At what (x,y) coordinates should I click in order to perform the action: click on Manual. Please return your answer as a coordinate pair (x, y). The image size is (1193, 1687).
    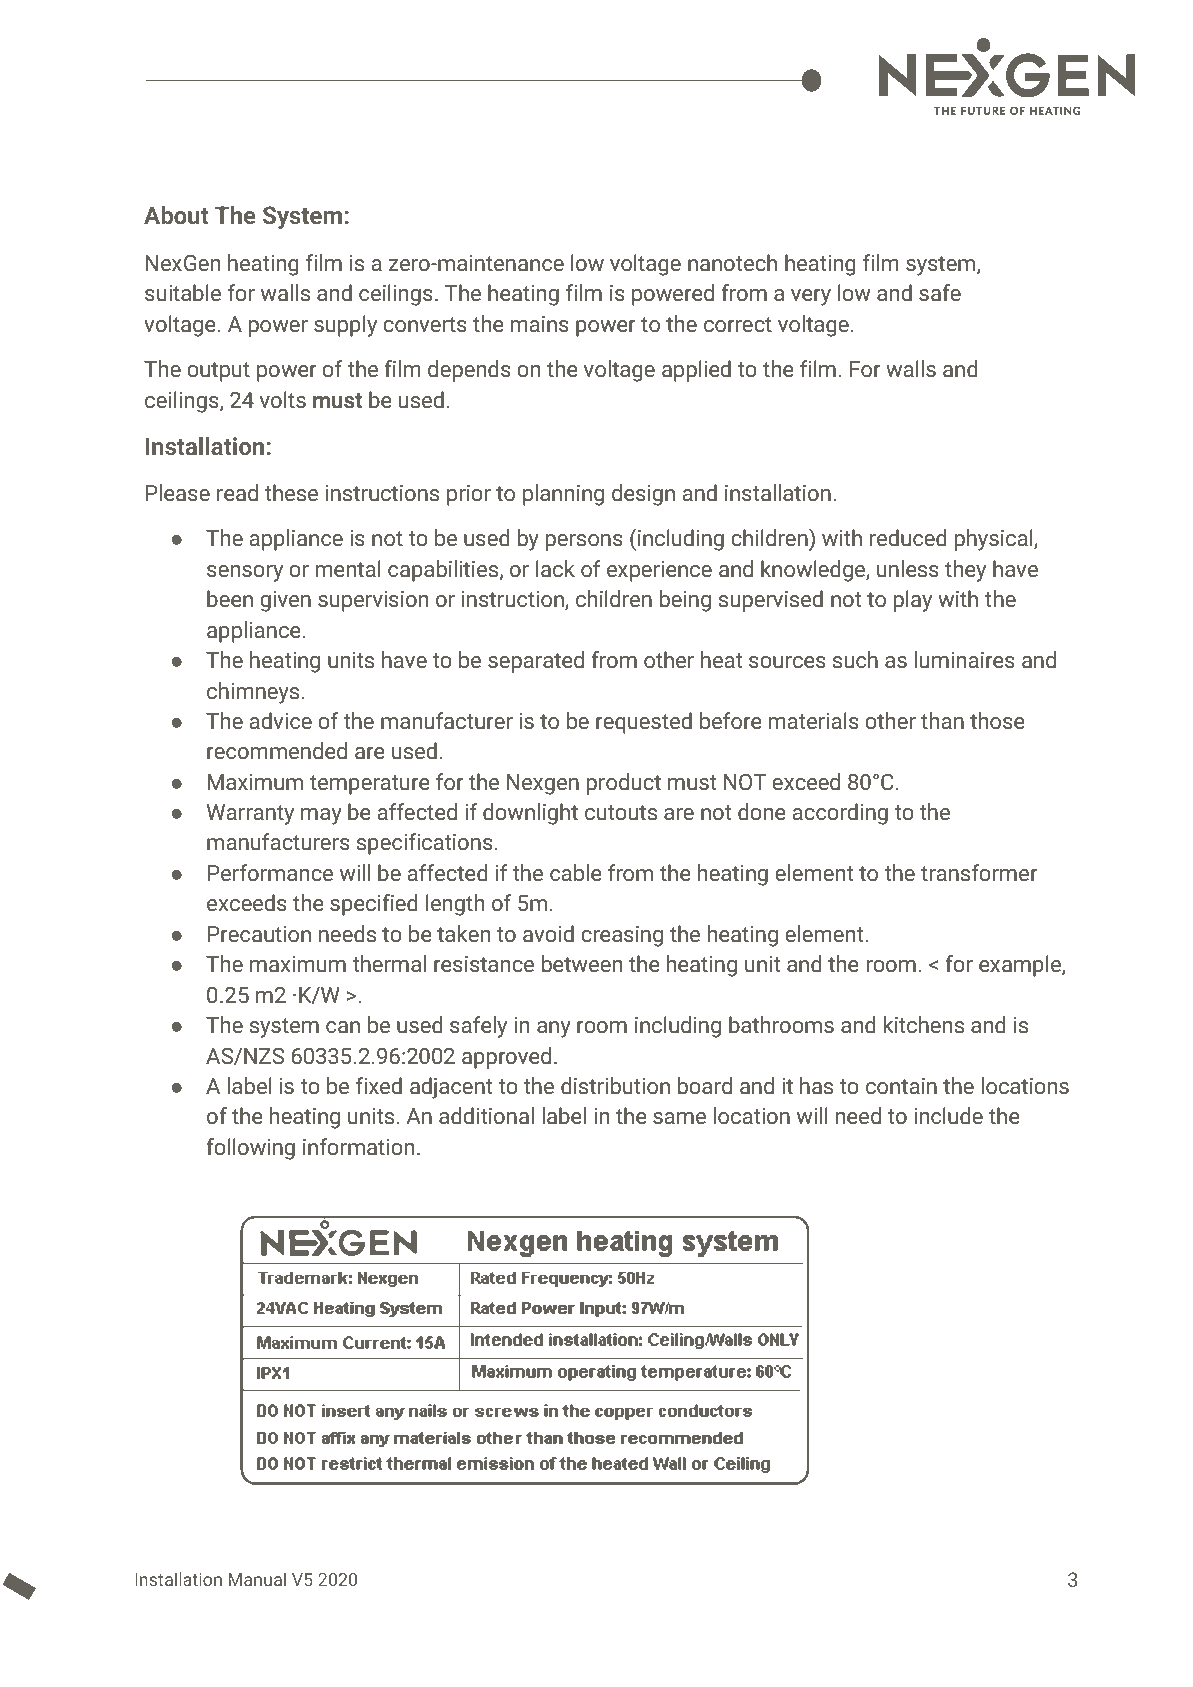
    Looking at the image, I should click on (257, 1579).
